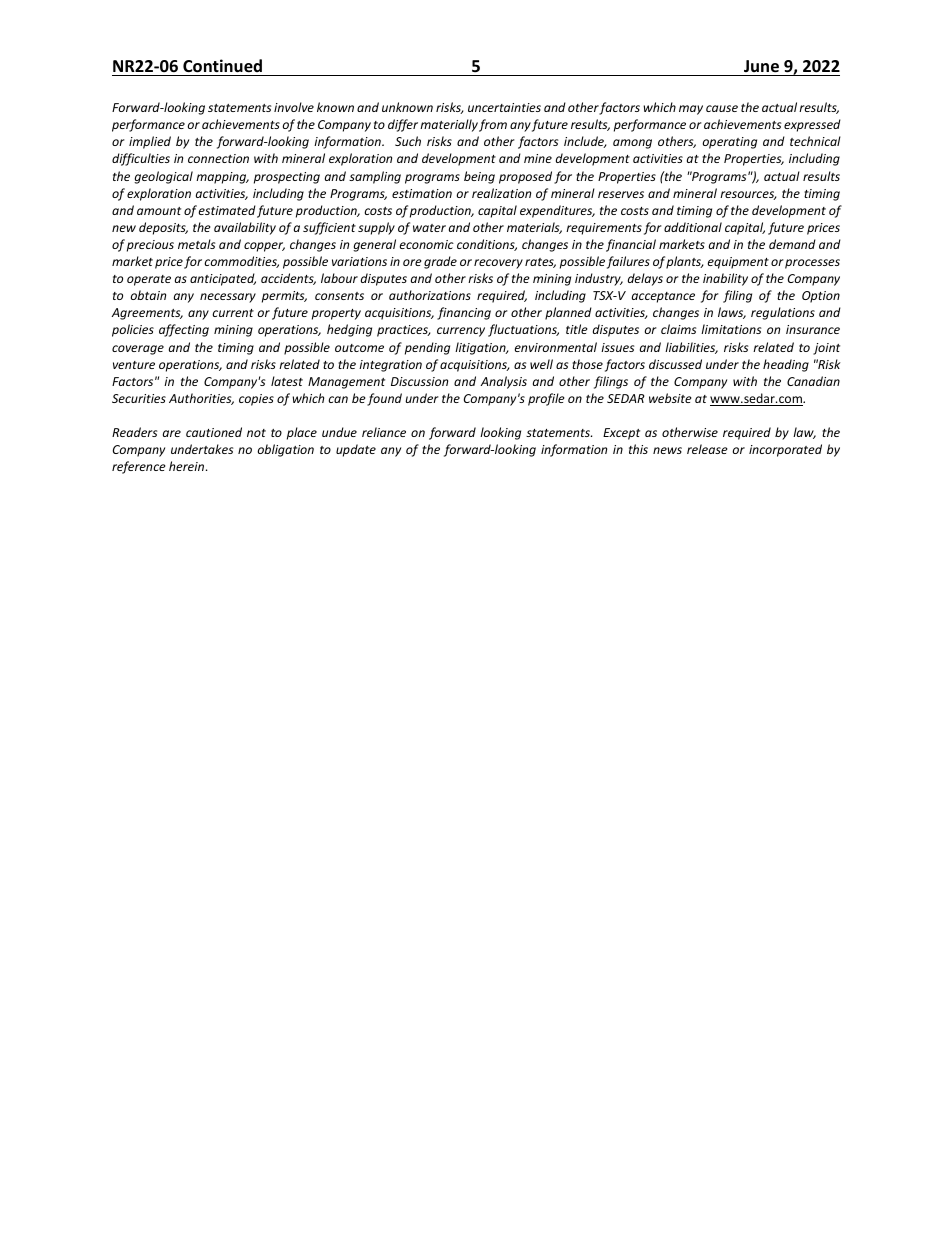 The width and height of the screenshot is (952, 1233). I want to click on Continued, so click(222, 66).
